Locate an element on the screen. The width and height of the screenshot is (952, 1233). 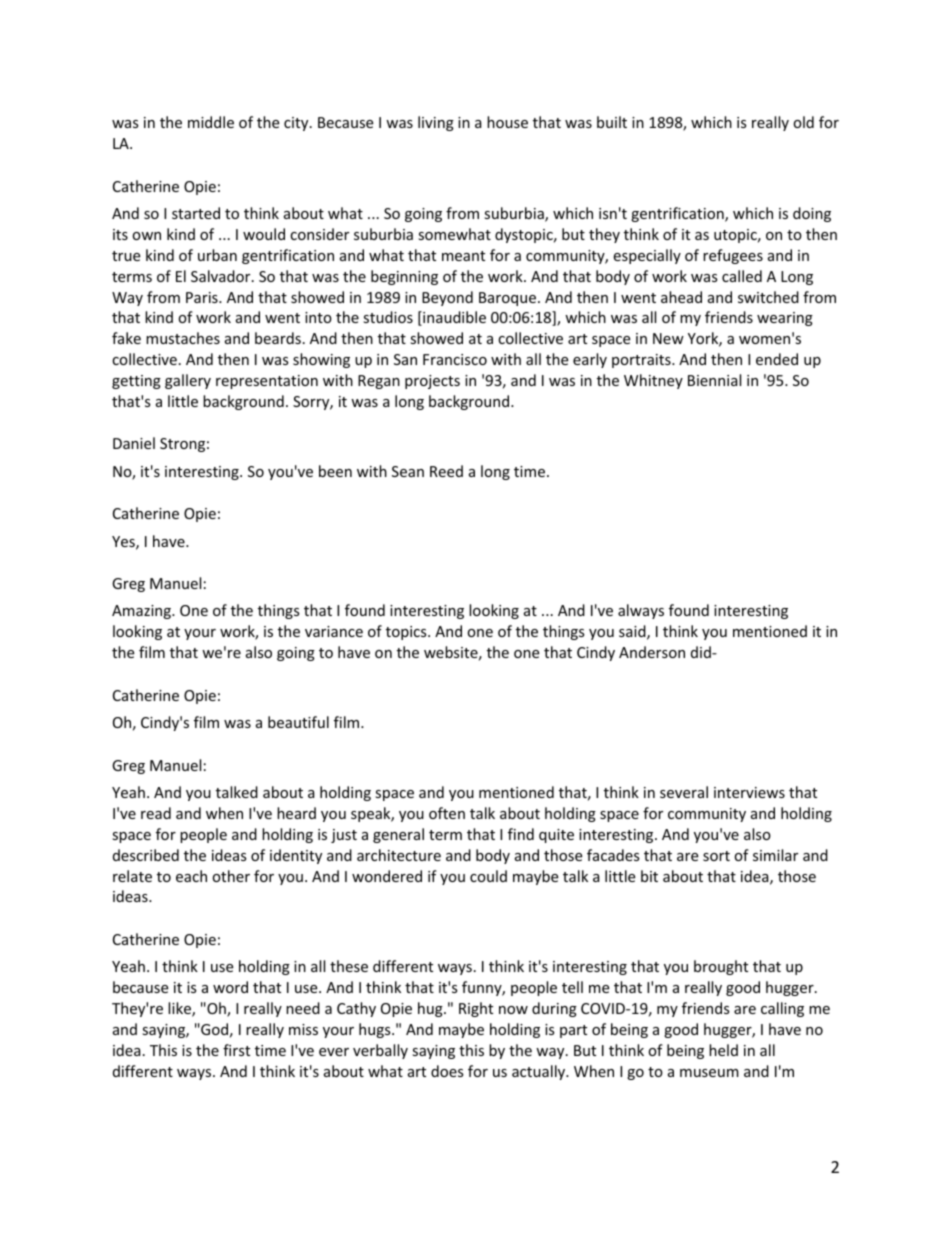
gallery is located at coordinates (188, 381).
